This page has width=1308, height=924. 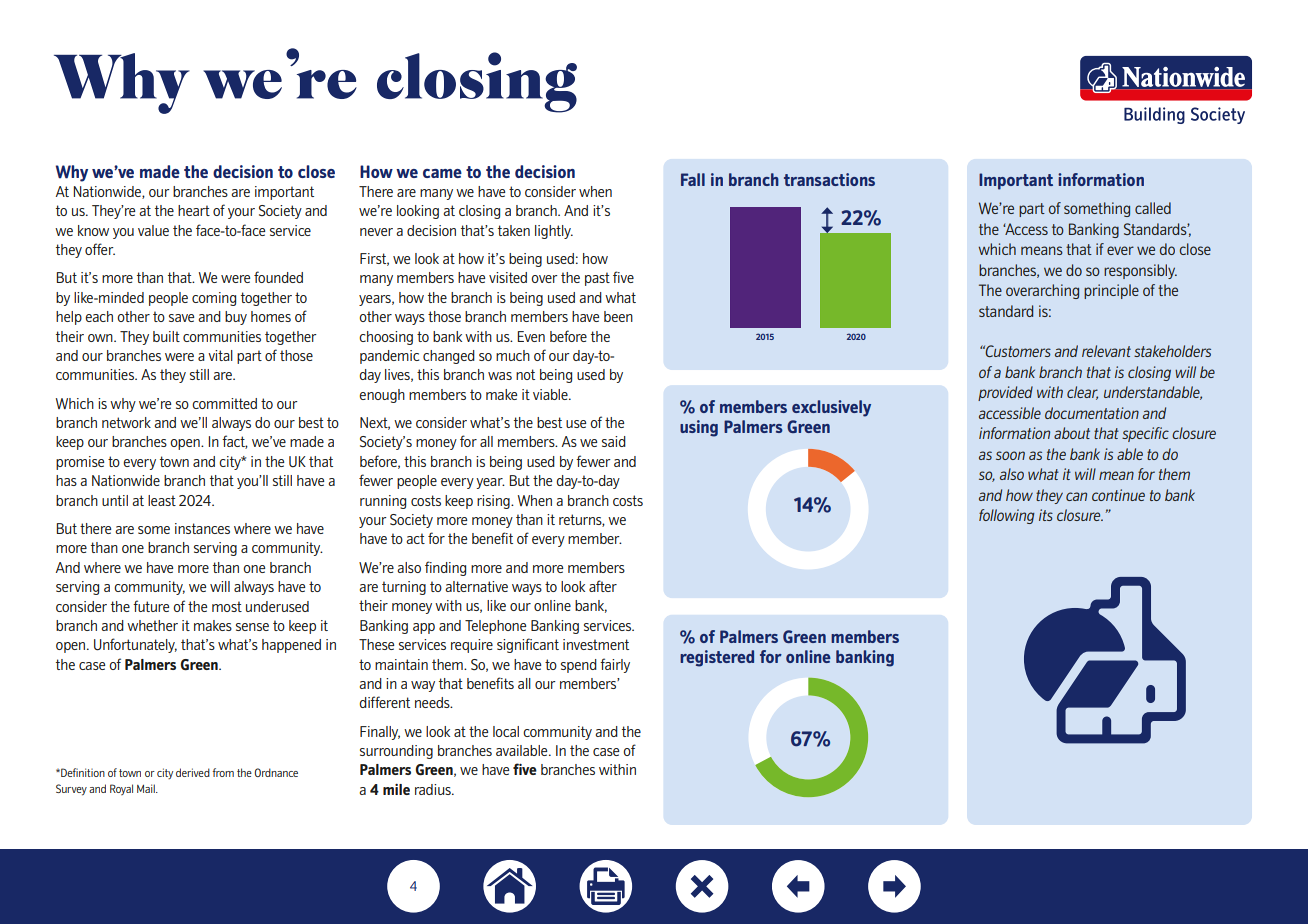 I want to click on called, so click(x=1153, y=208).
